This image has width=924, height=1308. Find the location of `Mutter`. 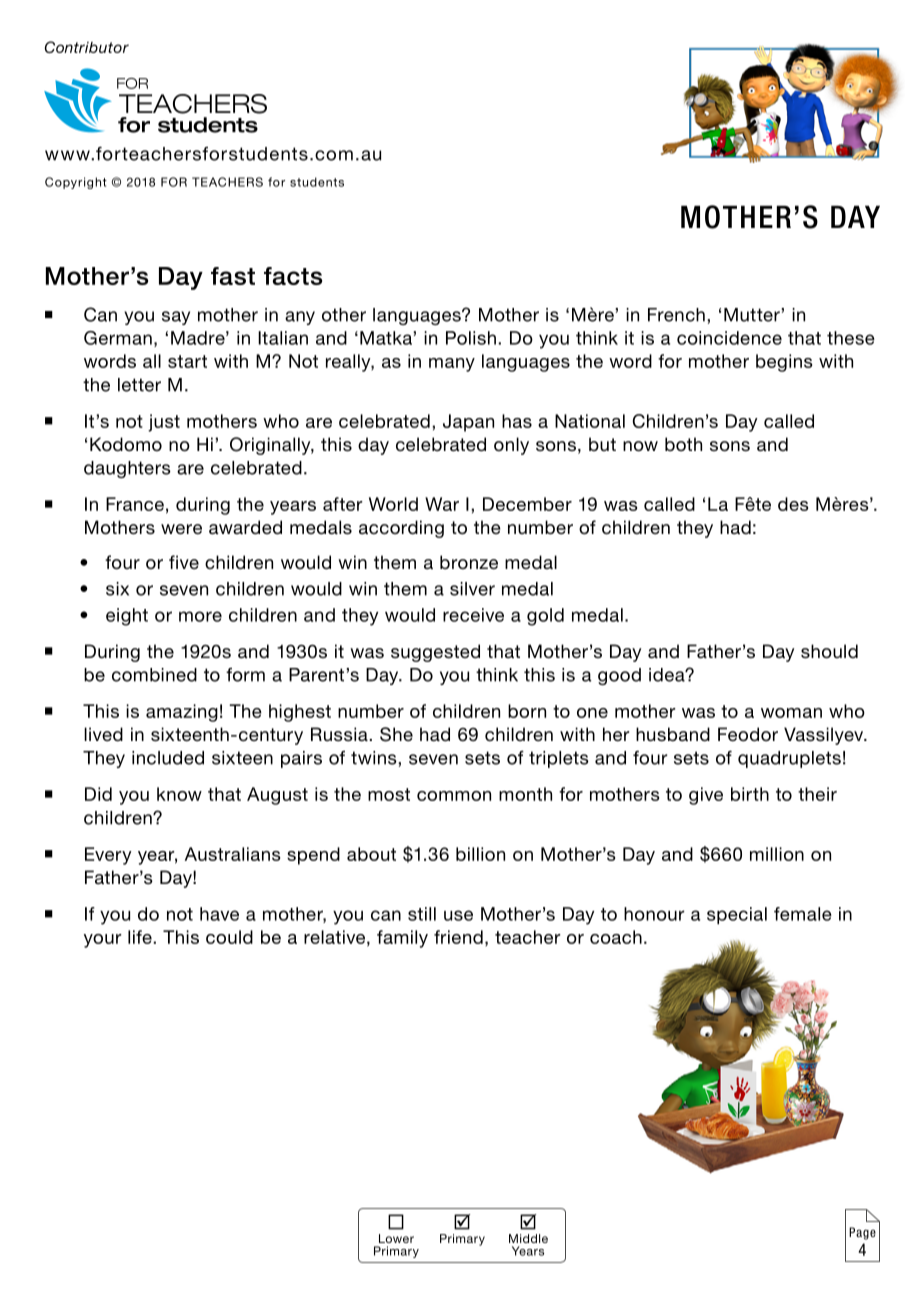

Mutter is located at coordinates (753, 315).
